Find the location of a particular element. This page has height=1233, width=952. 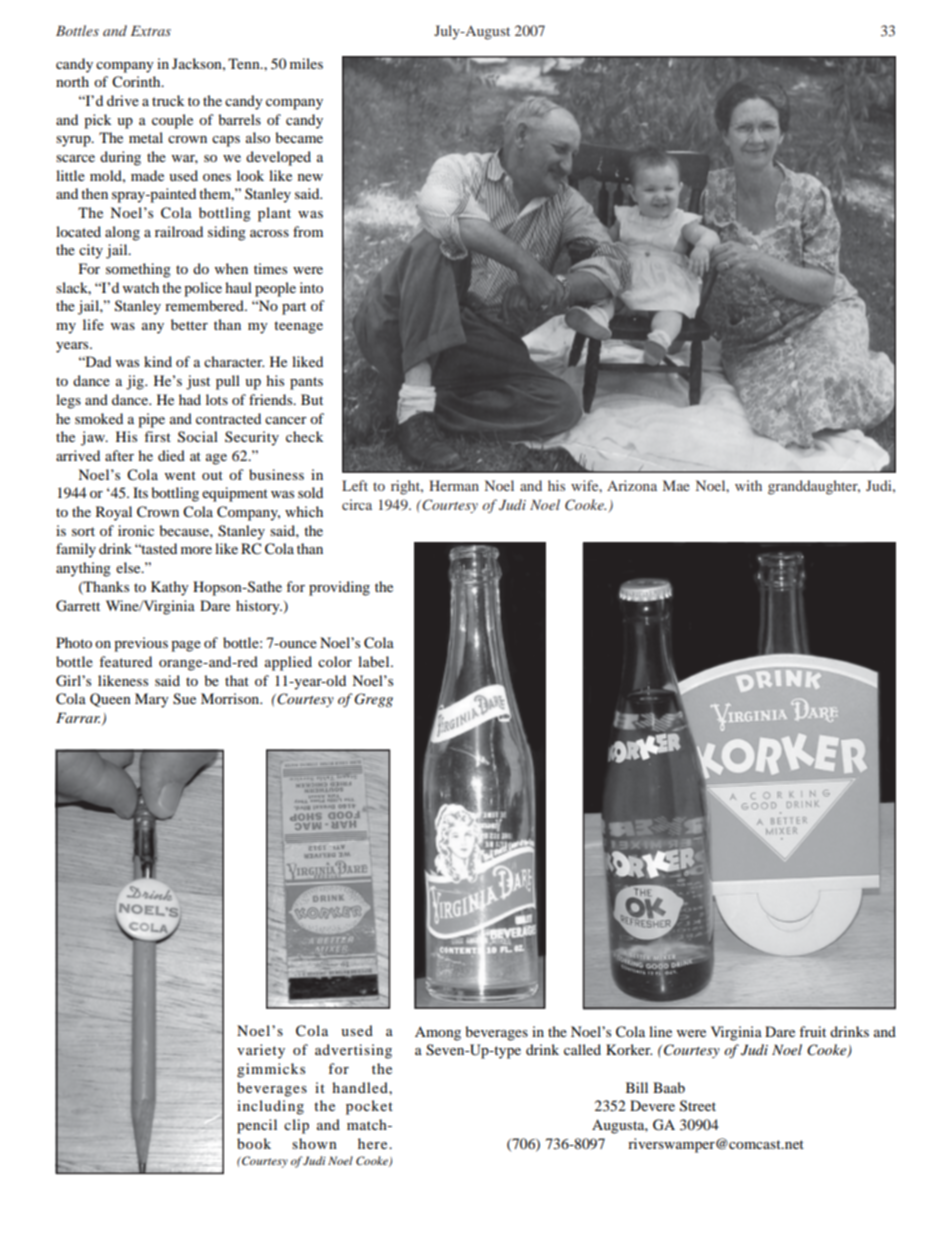

Mae is located at coordinates (676, 485).
